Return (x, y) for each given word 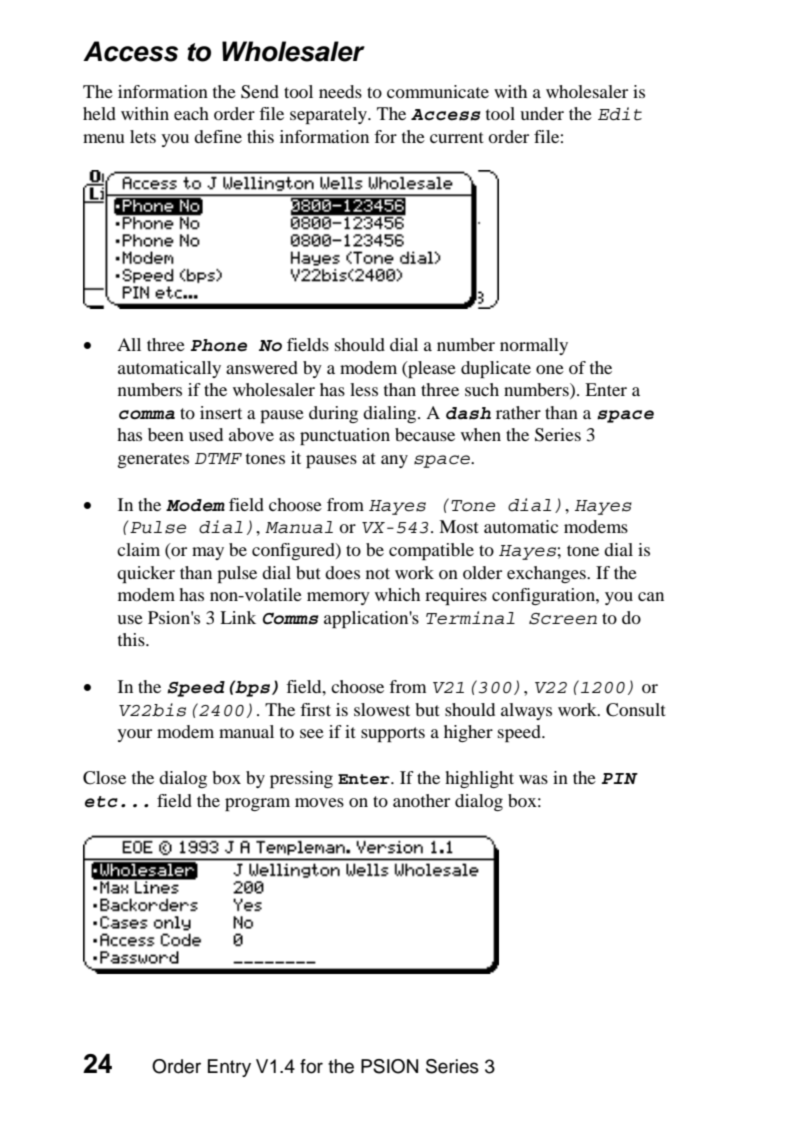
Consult (636, 710)
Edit (620, 114)
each (191, 113)
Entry (229, 1068)
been (166, 434)
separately (329, 115)
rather (518, 412)
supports (393, 734)
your (134, 735)
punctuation (345, 436)
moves (319, 802)
